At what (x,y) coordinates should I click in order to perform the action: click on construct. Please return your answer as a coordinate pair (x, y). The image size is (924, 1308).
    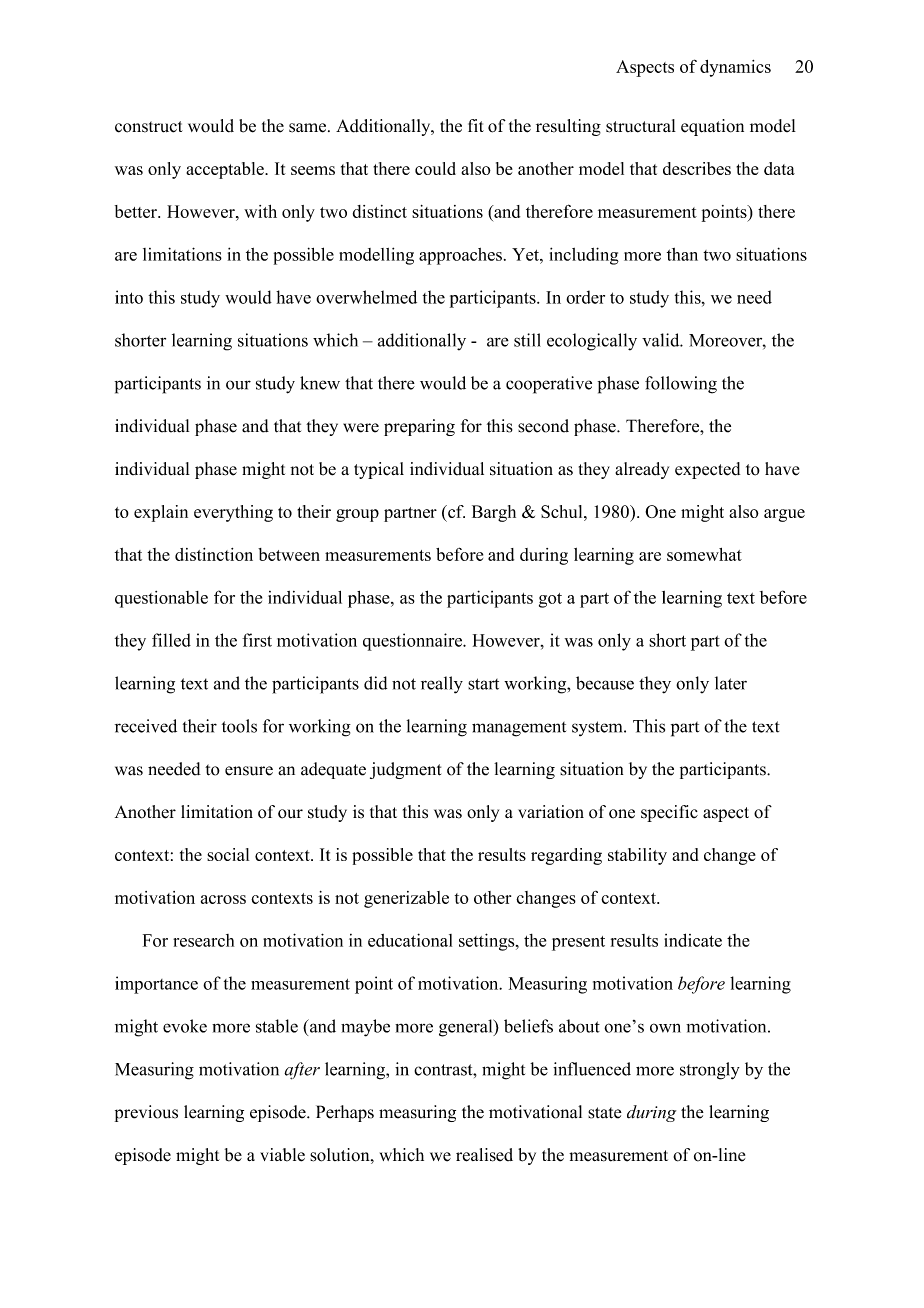
    Looking at the image, I should click on (149, 127).
